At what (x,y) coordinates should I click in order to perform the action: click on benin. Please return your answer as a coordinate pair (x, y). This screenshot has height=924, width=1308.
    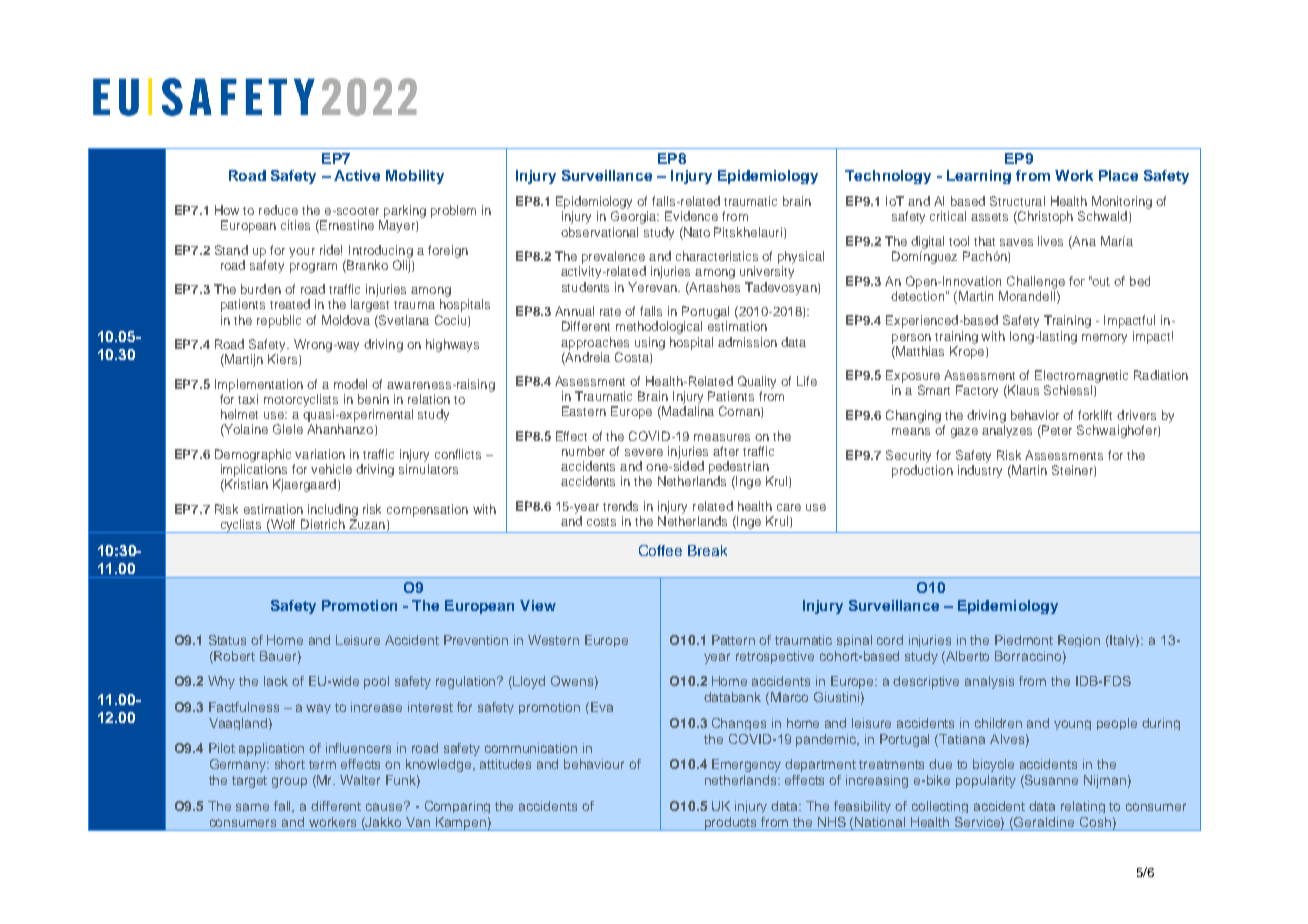
    Looking at the image, I should click on (373, 399).
